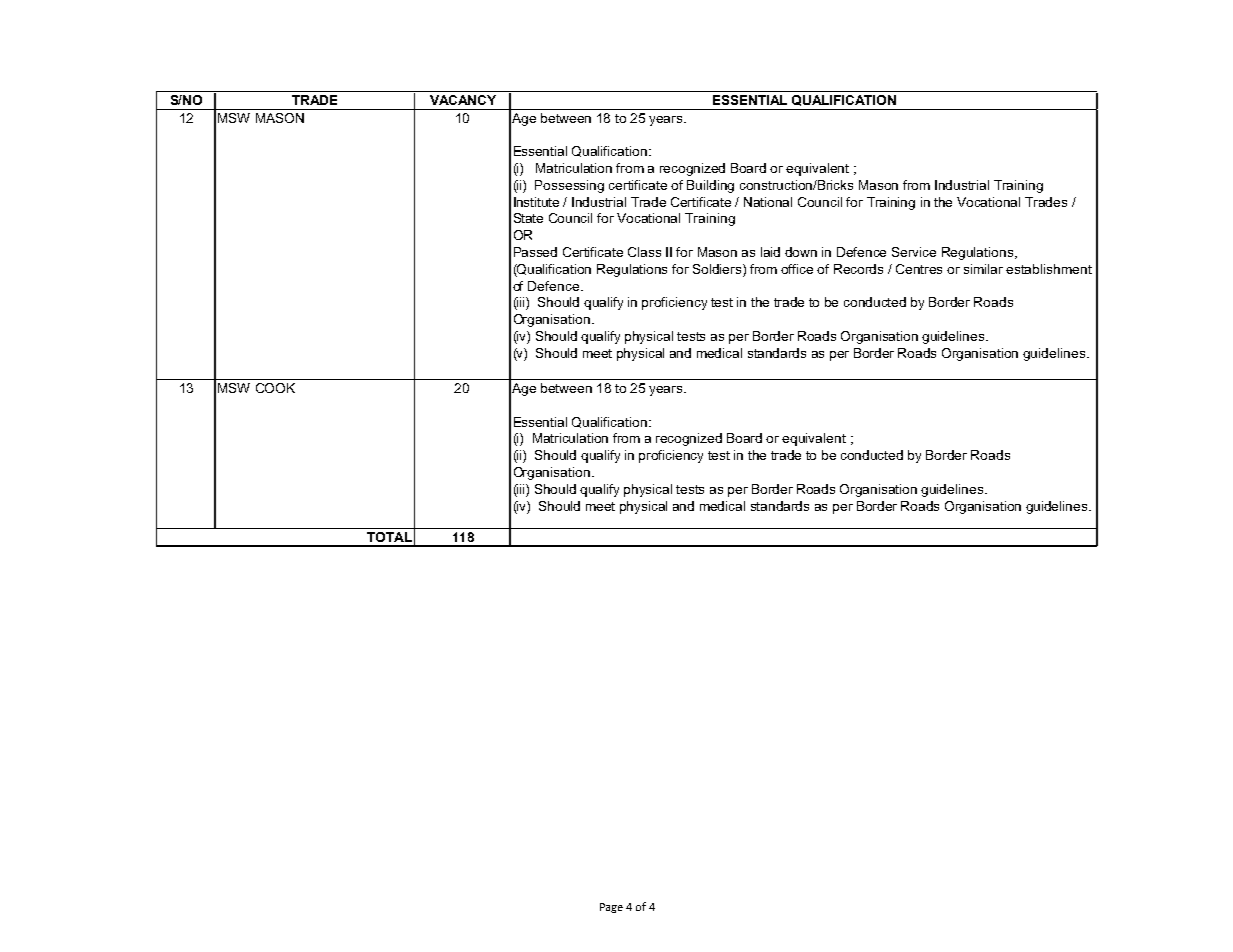 The height and width of the document is (952, 1233). What do you see at coordinates (718, 269) in the document?
I see `Soldiers` at bounding box center [718, 269].
